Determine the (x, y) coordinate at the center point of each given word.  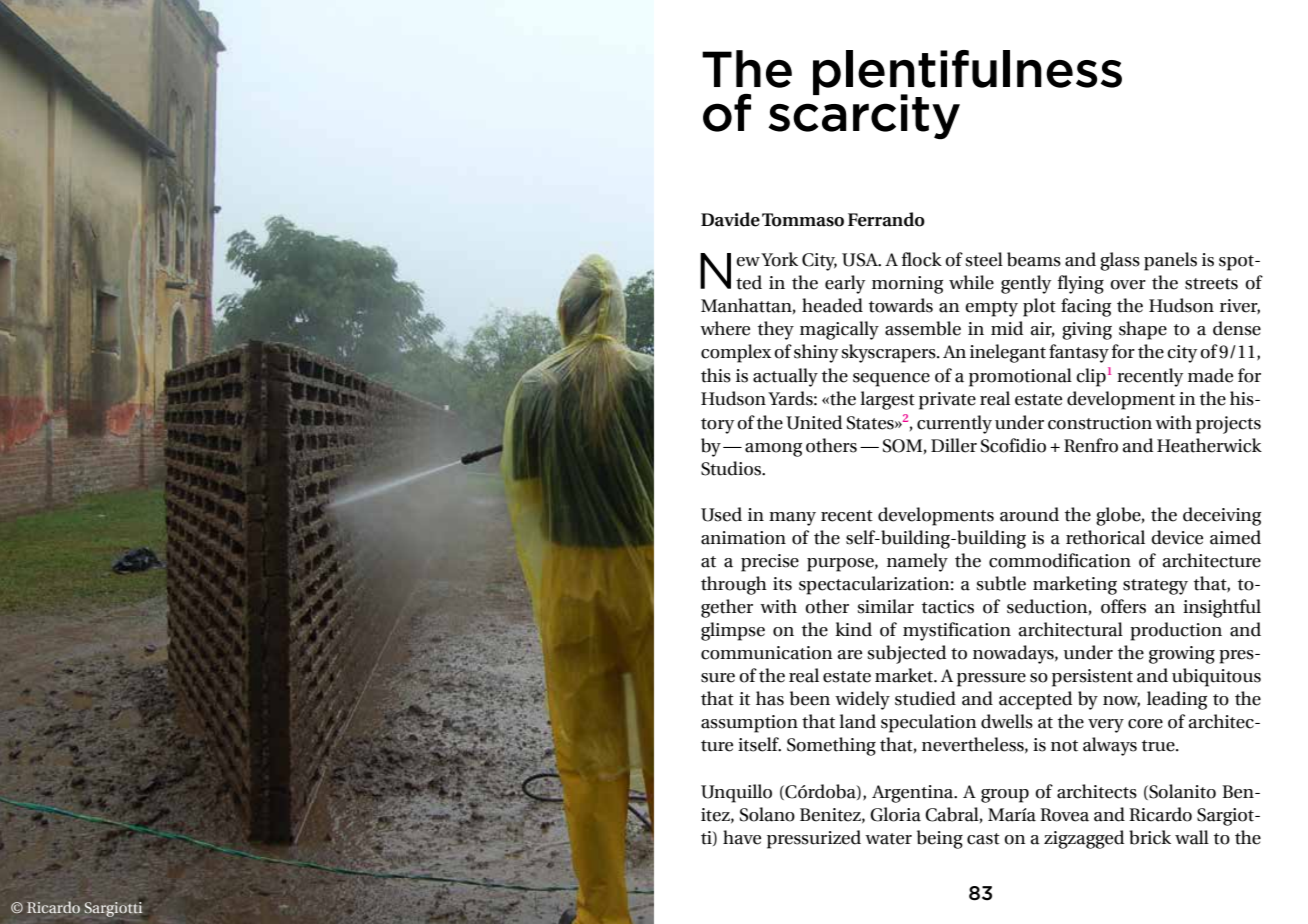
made (1210, 375)
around (1029, 514)
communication (767, 653)
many (792, 519)
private (947, 401)
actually (785, 377)
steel (984, 259)
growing (1182, 655)
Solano (767, 814)
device (1177, 537)
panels (1170, 261)
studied (925, 698)
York (778, 259)
